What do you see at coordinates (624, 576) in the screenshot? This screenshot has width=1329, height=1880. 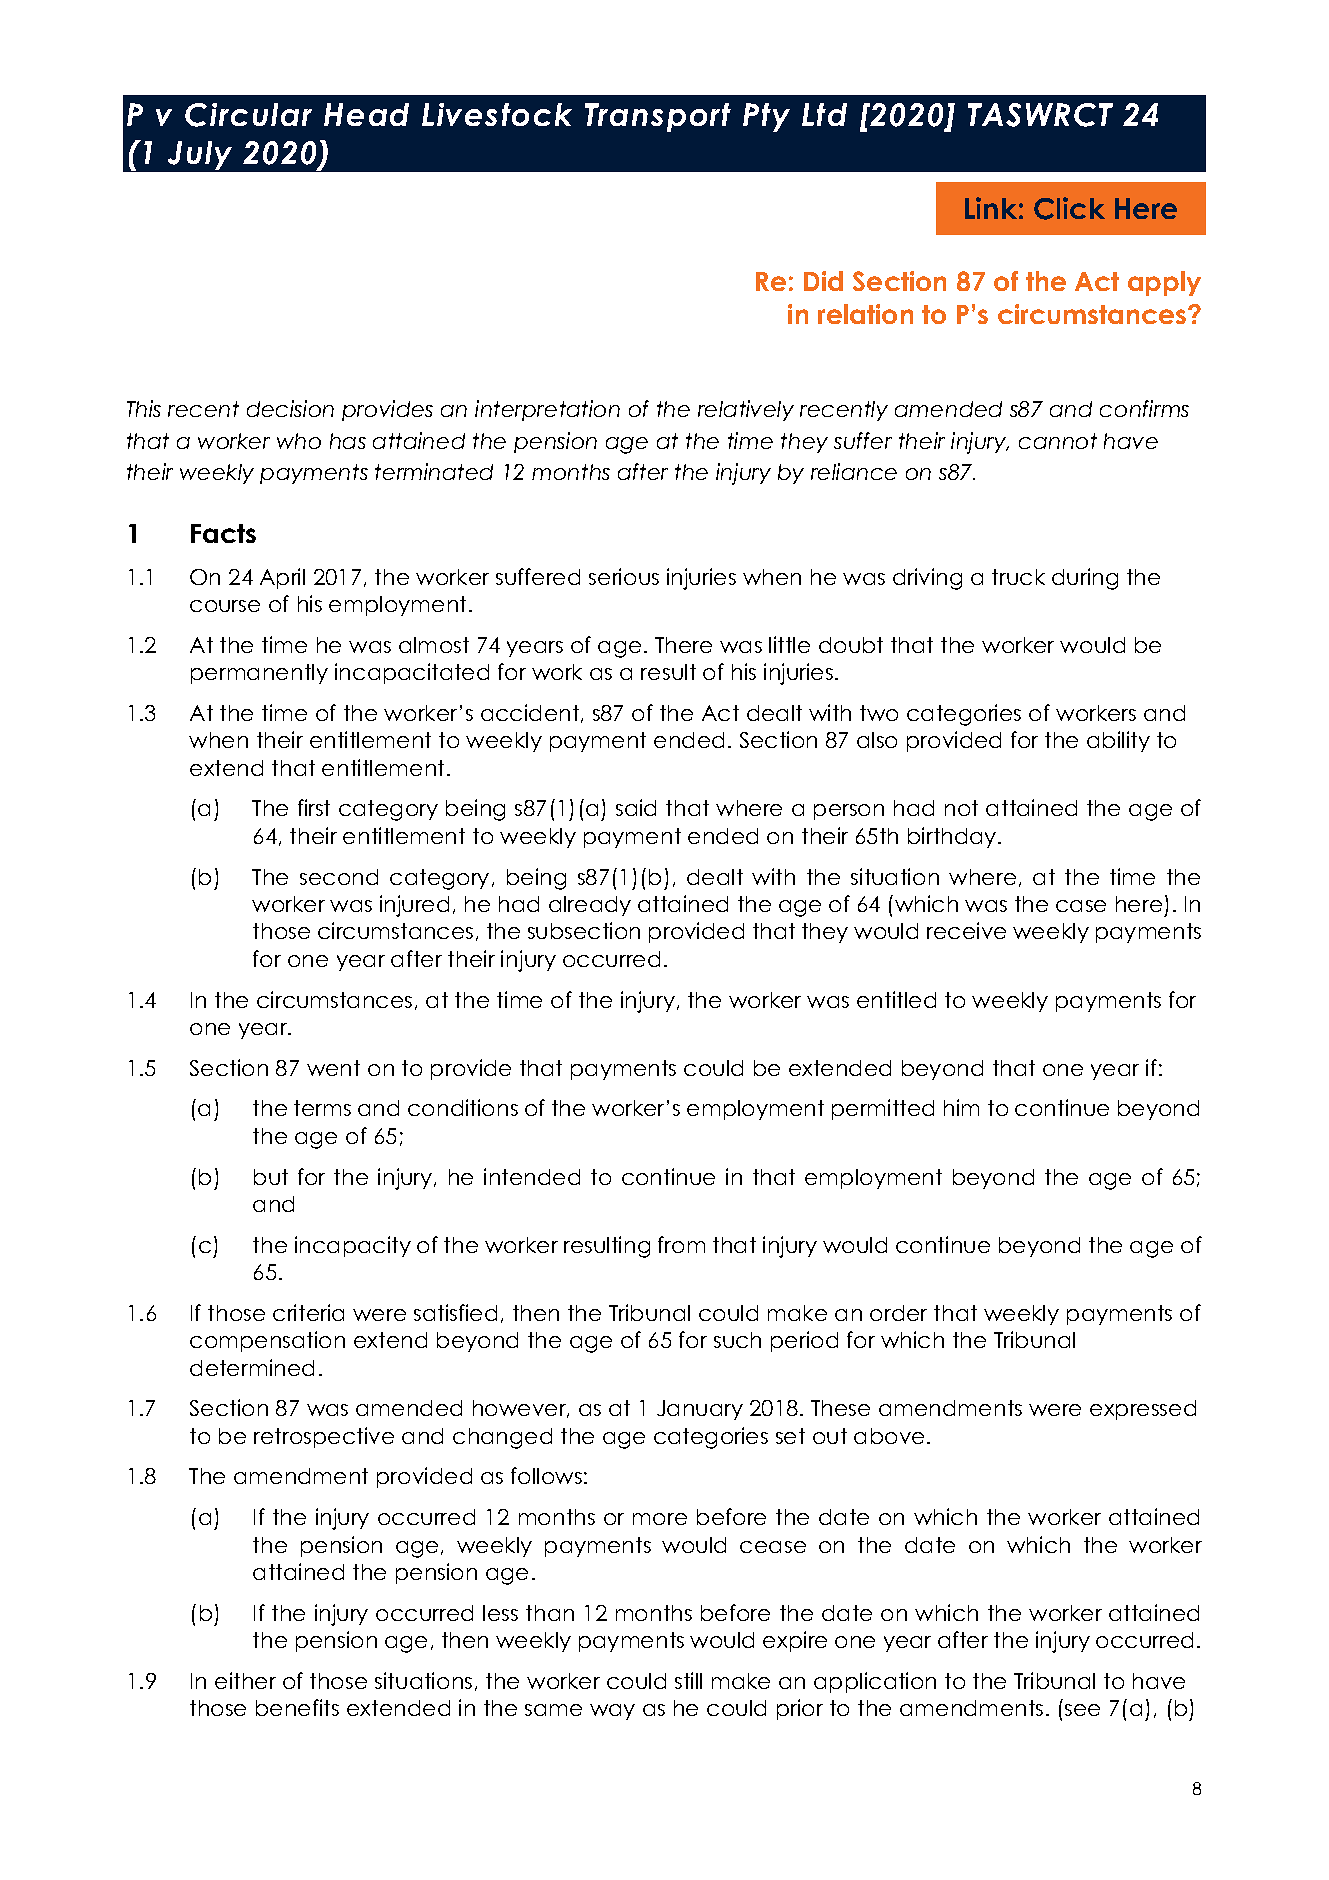 I see `serious` at bounding box center [624, 576].
